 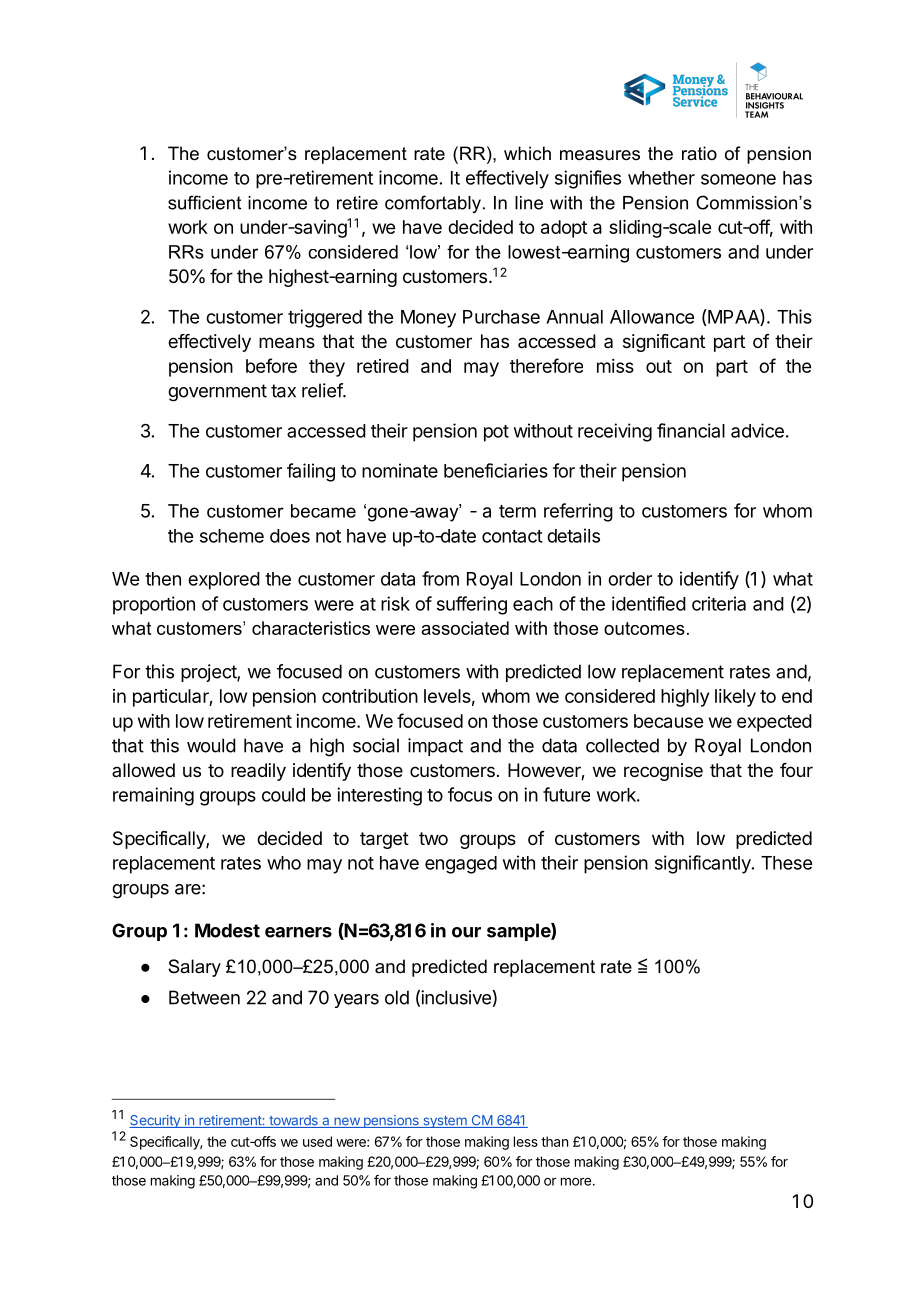 I want to click on system, so click(x=445, y=1122).
